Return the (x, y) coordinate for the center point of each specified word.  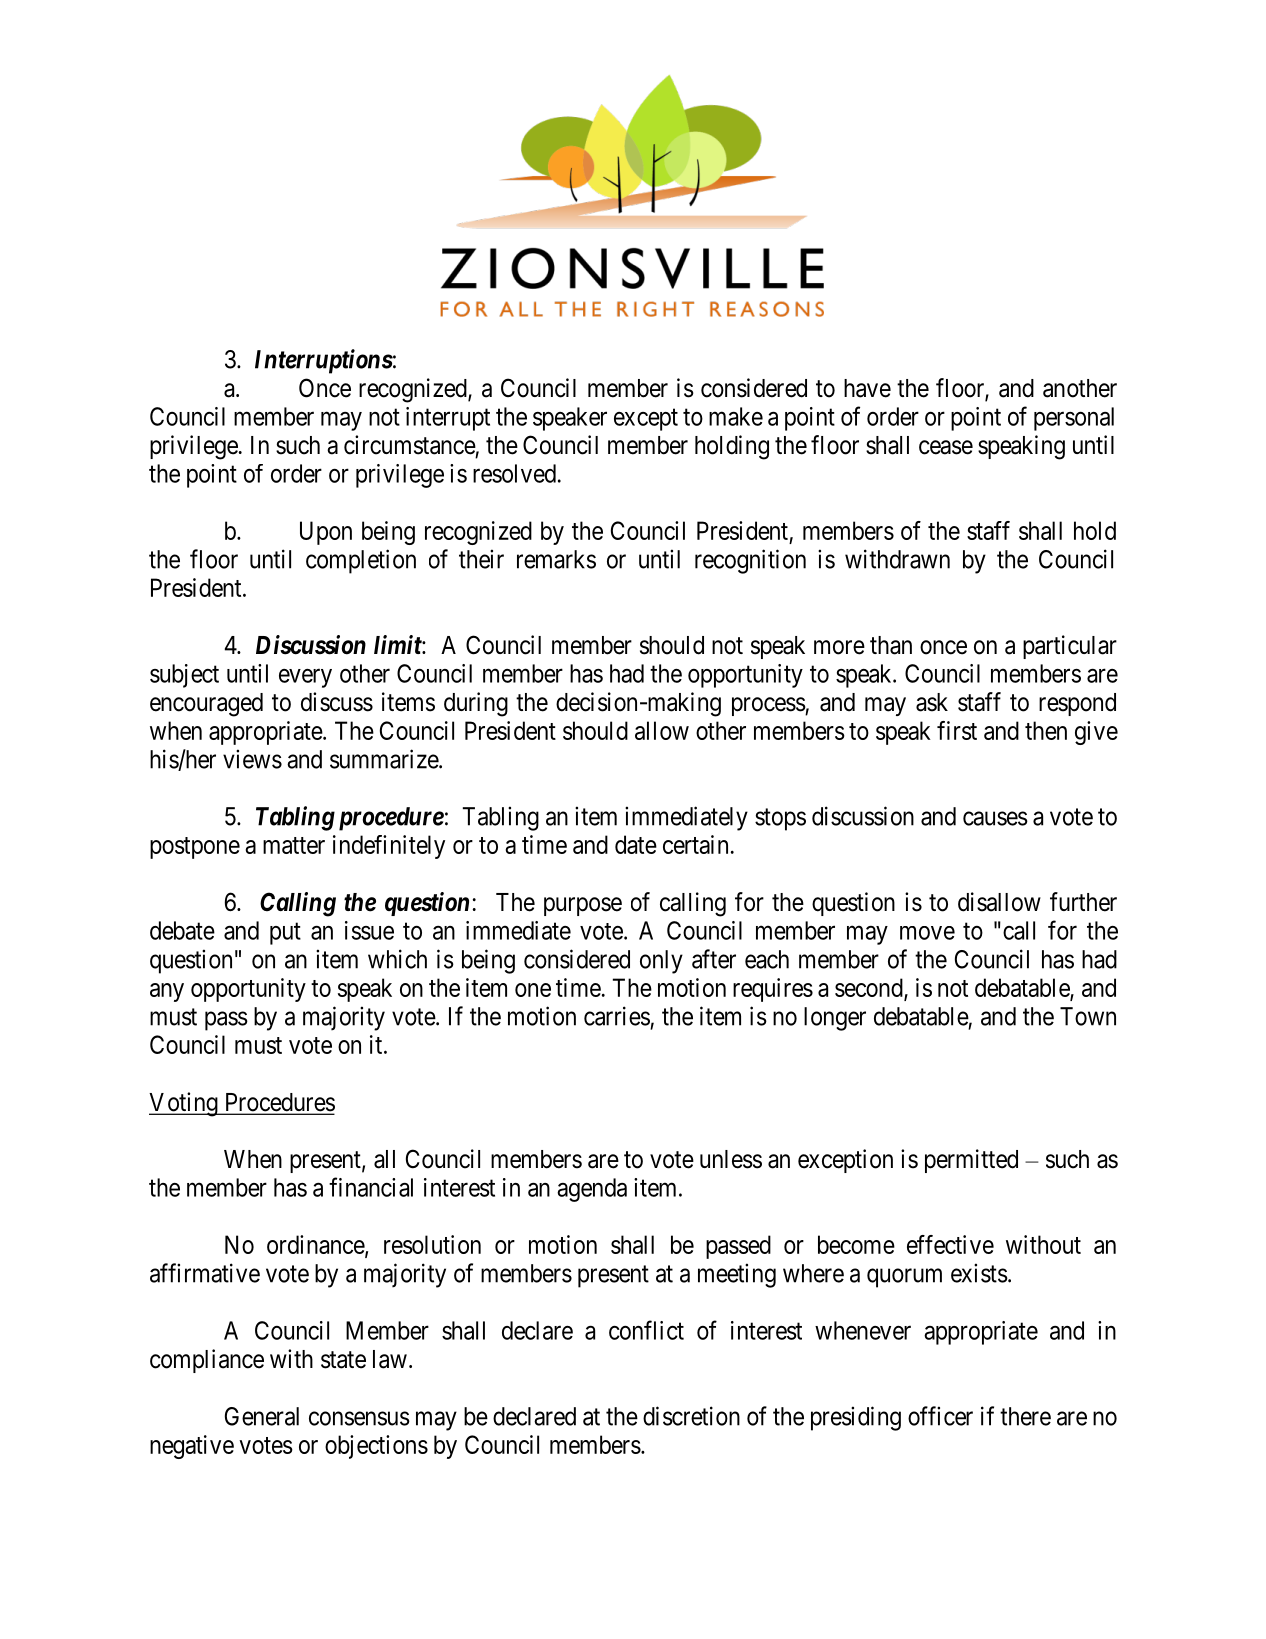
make (736, 416)
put (285, 934)
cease (946, 447)
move (927, 933)
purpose (583, 906)
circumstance (410, 445)
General (262, 1416)
